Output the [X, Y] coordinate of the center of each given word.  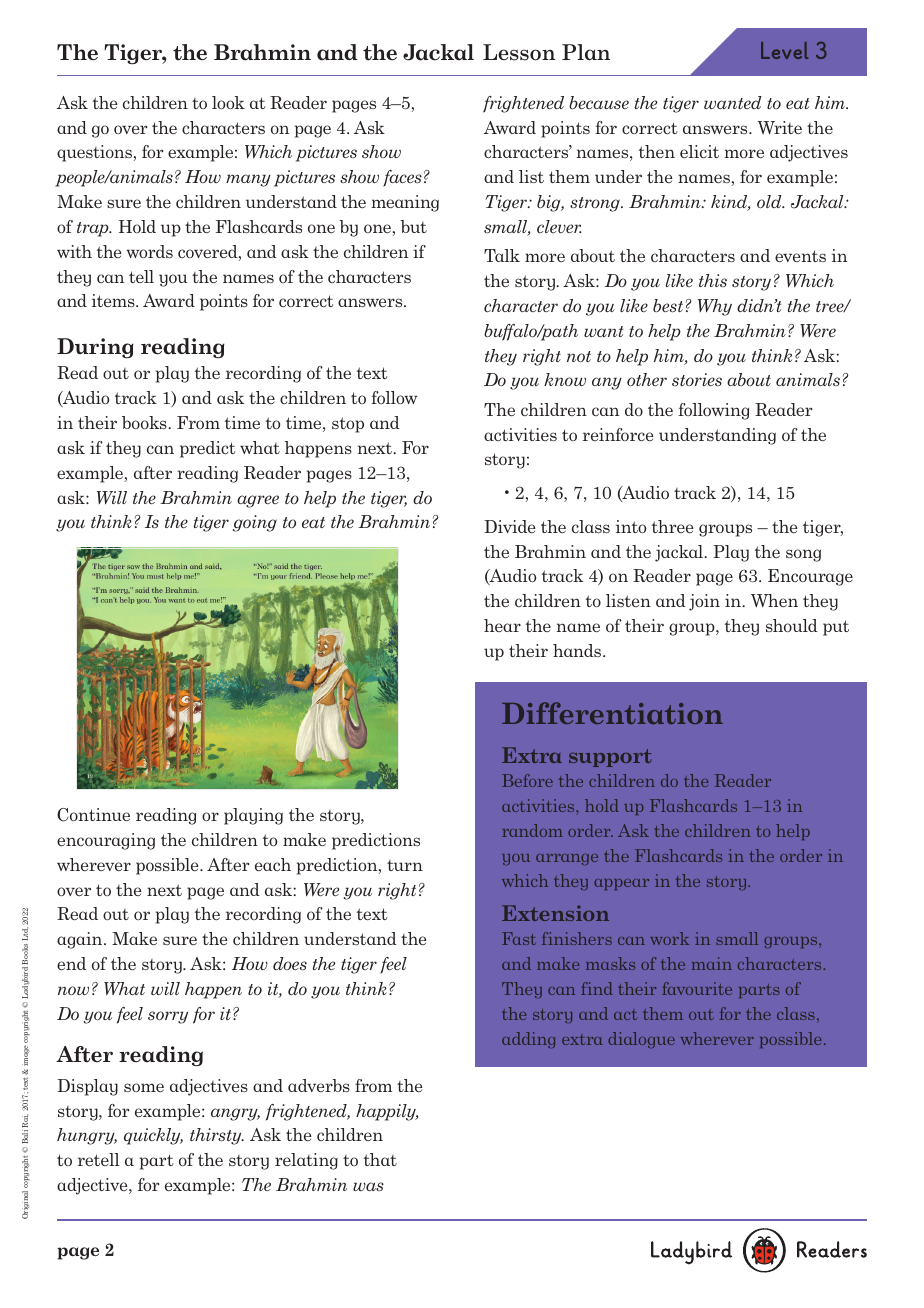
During [95, 348]
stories [697, 379]
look [228, 102]
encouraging [106, 841]
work [669, 938]
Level [784, 50]
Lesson [519, 52]
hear [502, 625]
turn [405, 865]
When [774, 600]
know [565, 379]
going [255, 523]
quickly [153, 1136]
